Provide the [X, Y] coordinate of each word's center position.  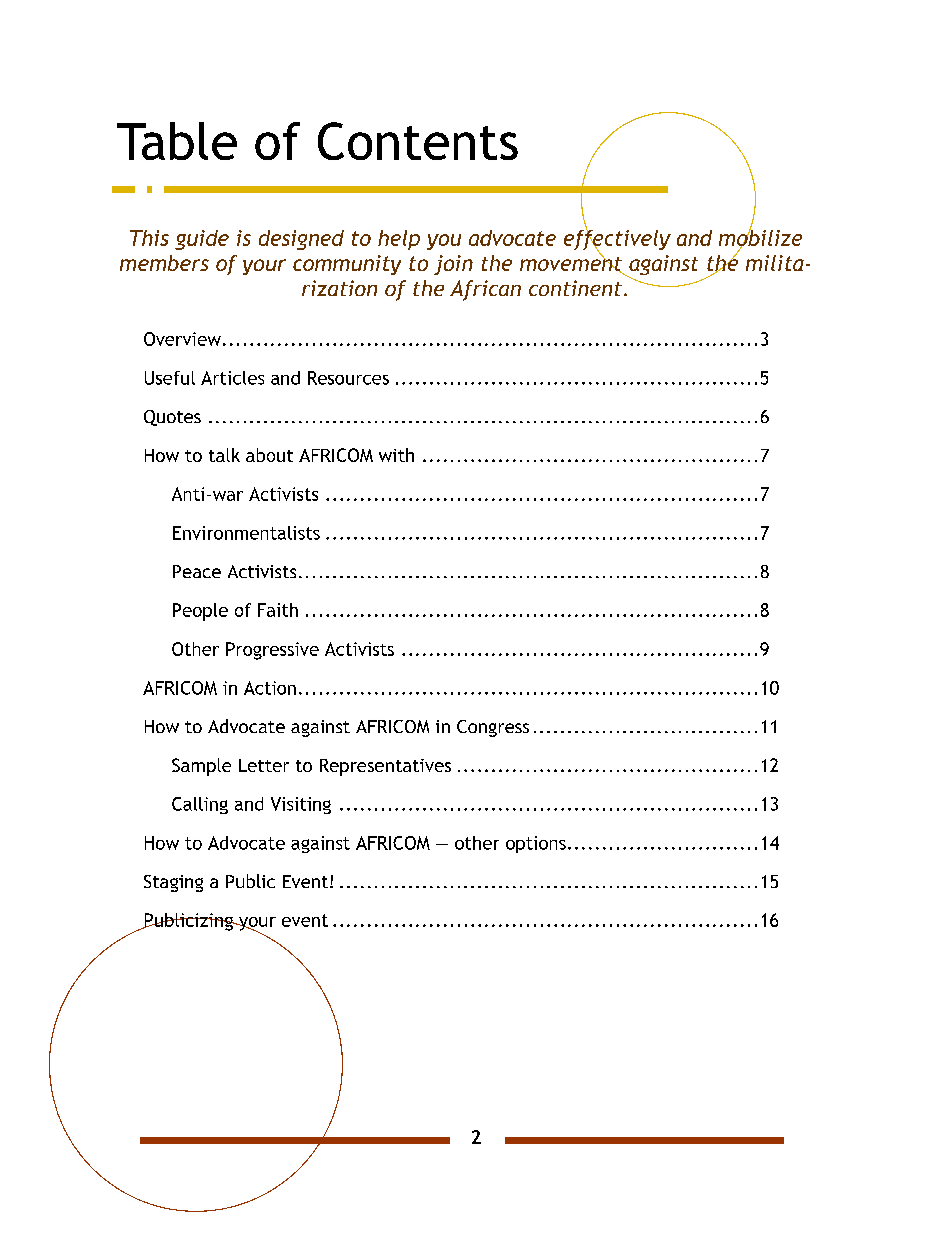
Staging [173, 883]
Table [177, 141]
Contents [418, 141]
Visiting [301, 805]
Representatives [385, 767]
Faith [278, 610]
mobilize [760, 237]
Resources [348, 378]
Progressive [272, 651]
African [485, 290]
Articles [232, 378]
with [396, 455]
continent [575, 288]
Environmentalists [246, 533]
